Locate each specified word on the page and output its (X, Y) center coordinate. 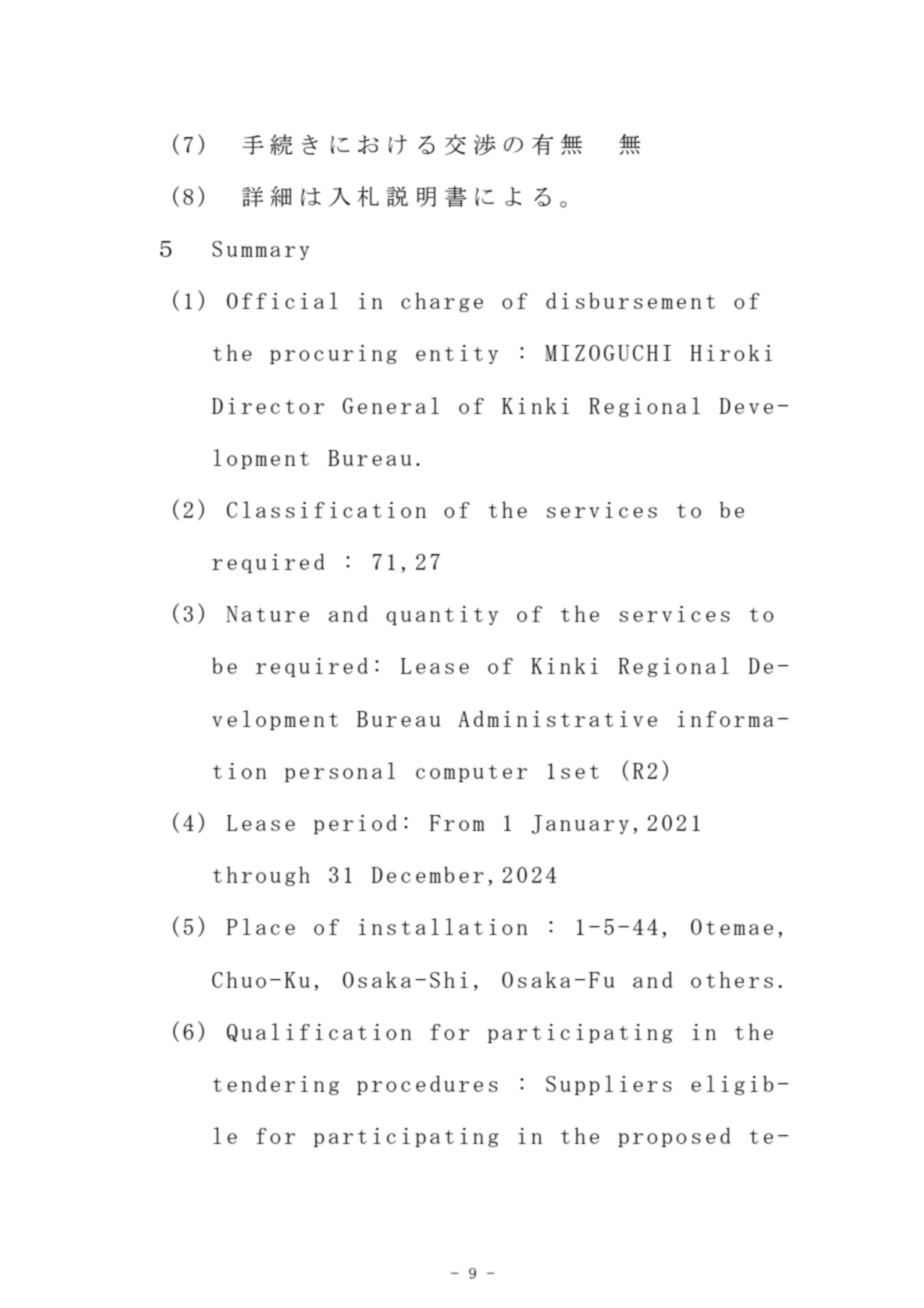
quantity (442, 615)
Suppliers (609, 1085)
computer (471, 773)
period (355, 824)
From (457, 823)
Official (282, 300)
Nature (267, 614)
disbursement (630, 300)
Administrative (557, 718)
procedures (427, 1085)
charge (442, 302)
